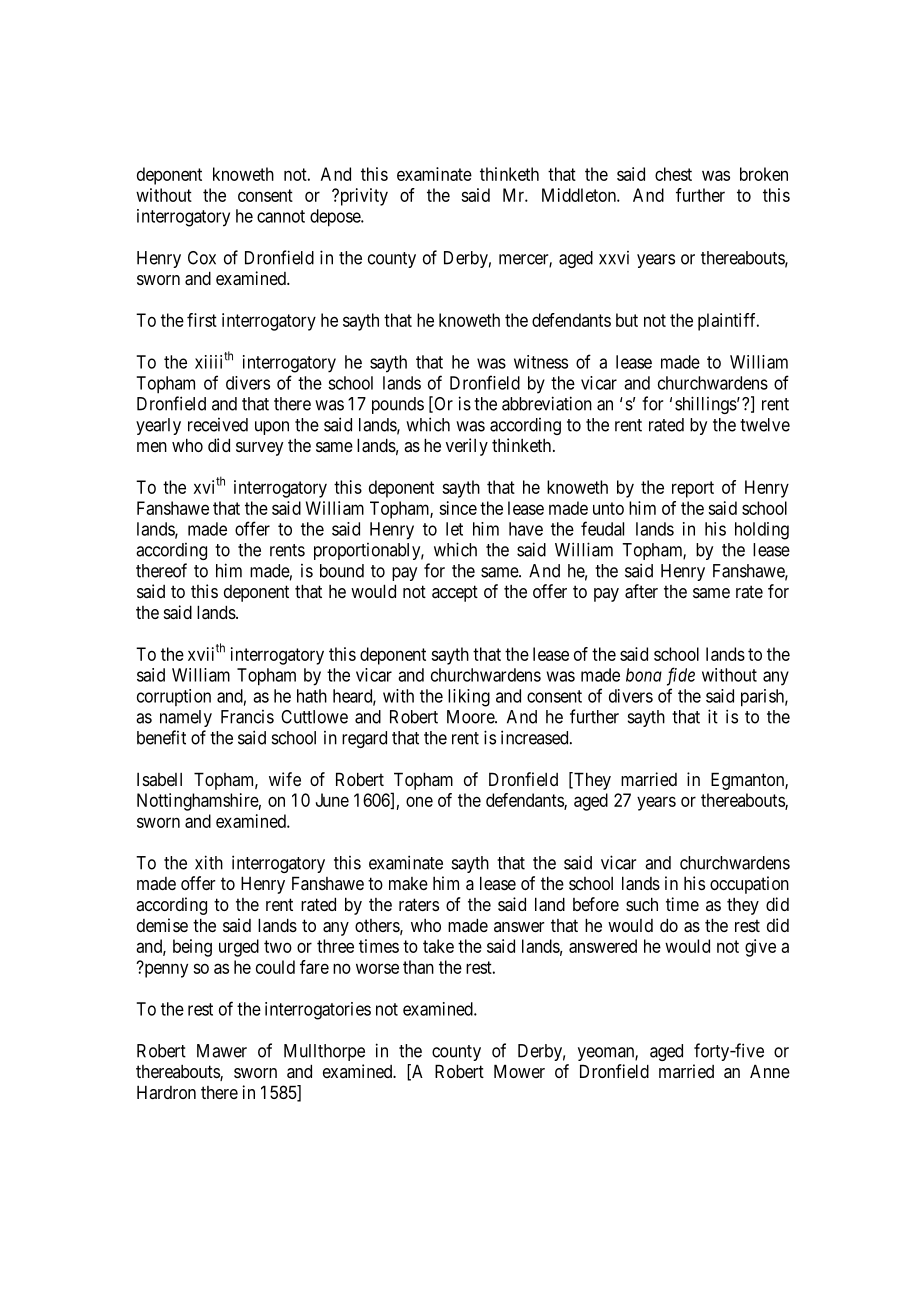  What do you see at coordinates (765, 425) in the screenshot?
I see `twelve` at bounding box center [765, 425].
